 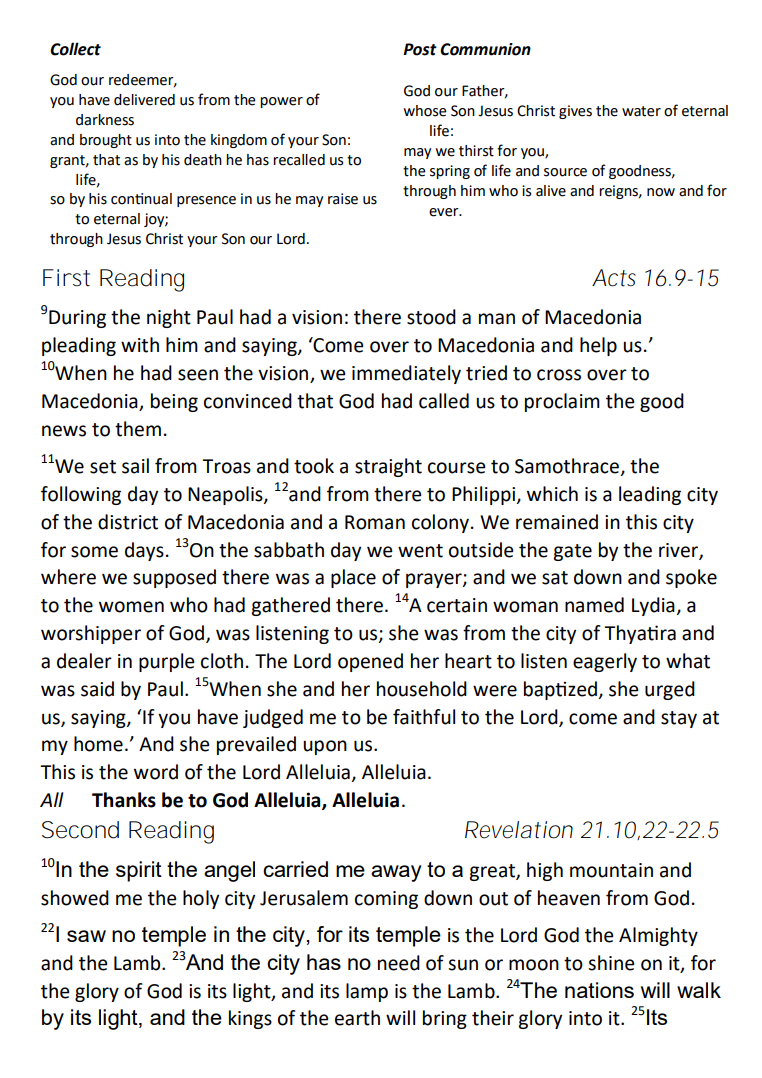 What do you see at coordinates (128, 522) in the document?
I see `district` at bounding box center [128, 522].
